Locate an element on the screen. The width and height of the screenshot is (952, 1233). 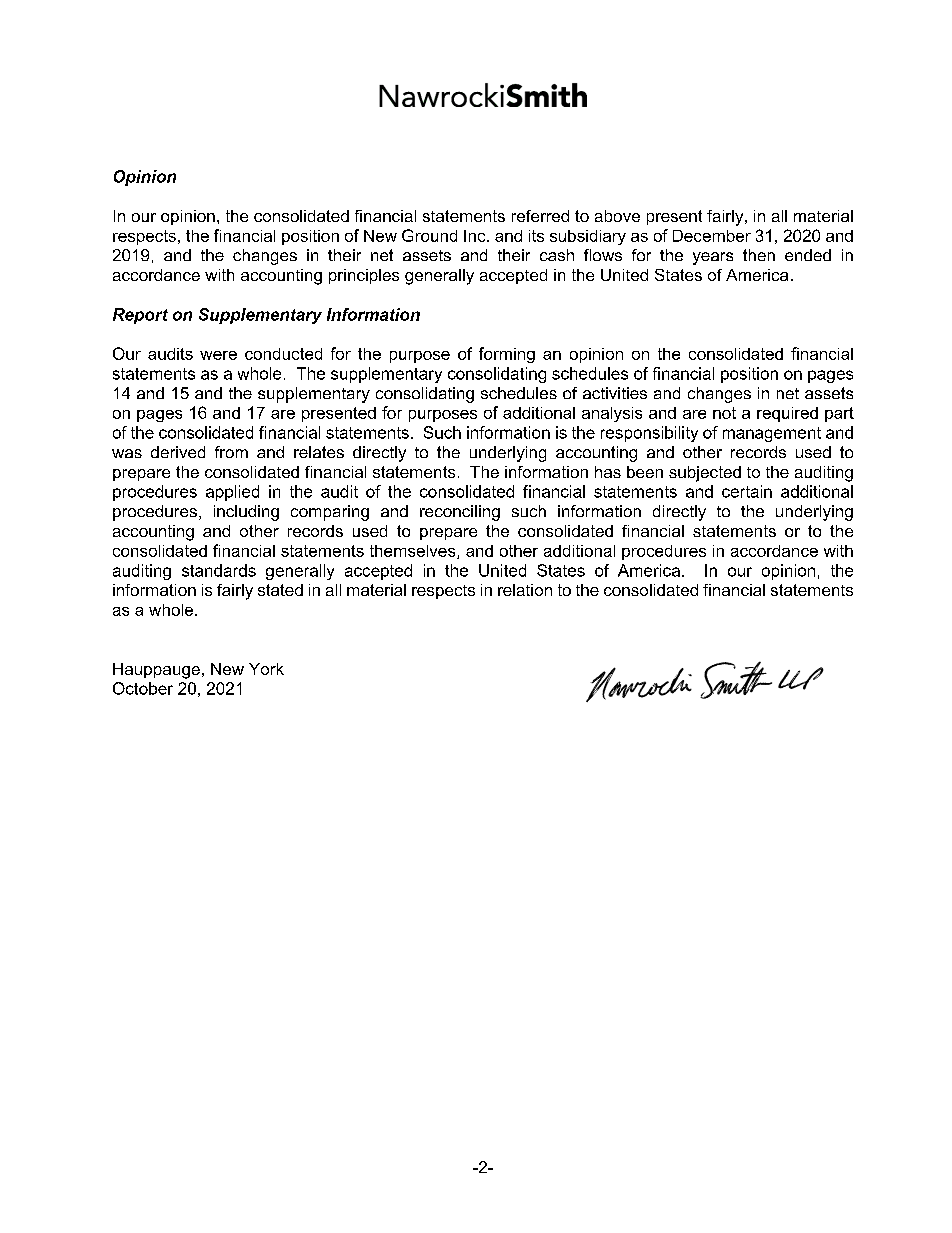
Ground is located at coordinates (429, 235).
